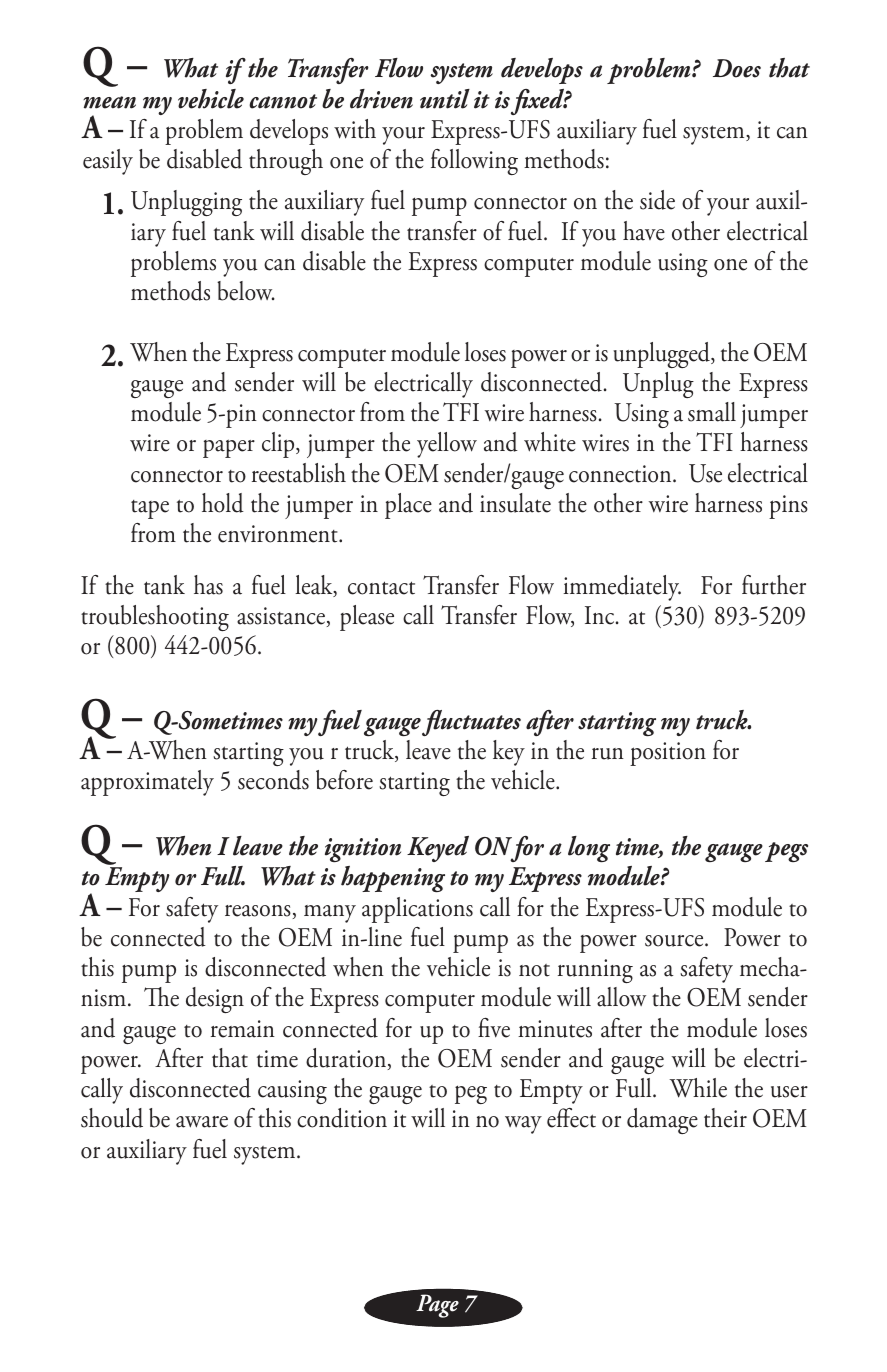 This screenshot has width=887, height=1372. Describe the element at coordinates (381, 588) in the screenshot. I see `contact` at that location.
